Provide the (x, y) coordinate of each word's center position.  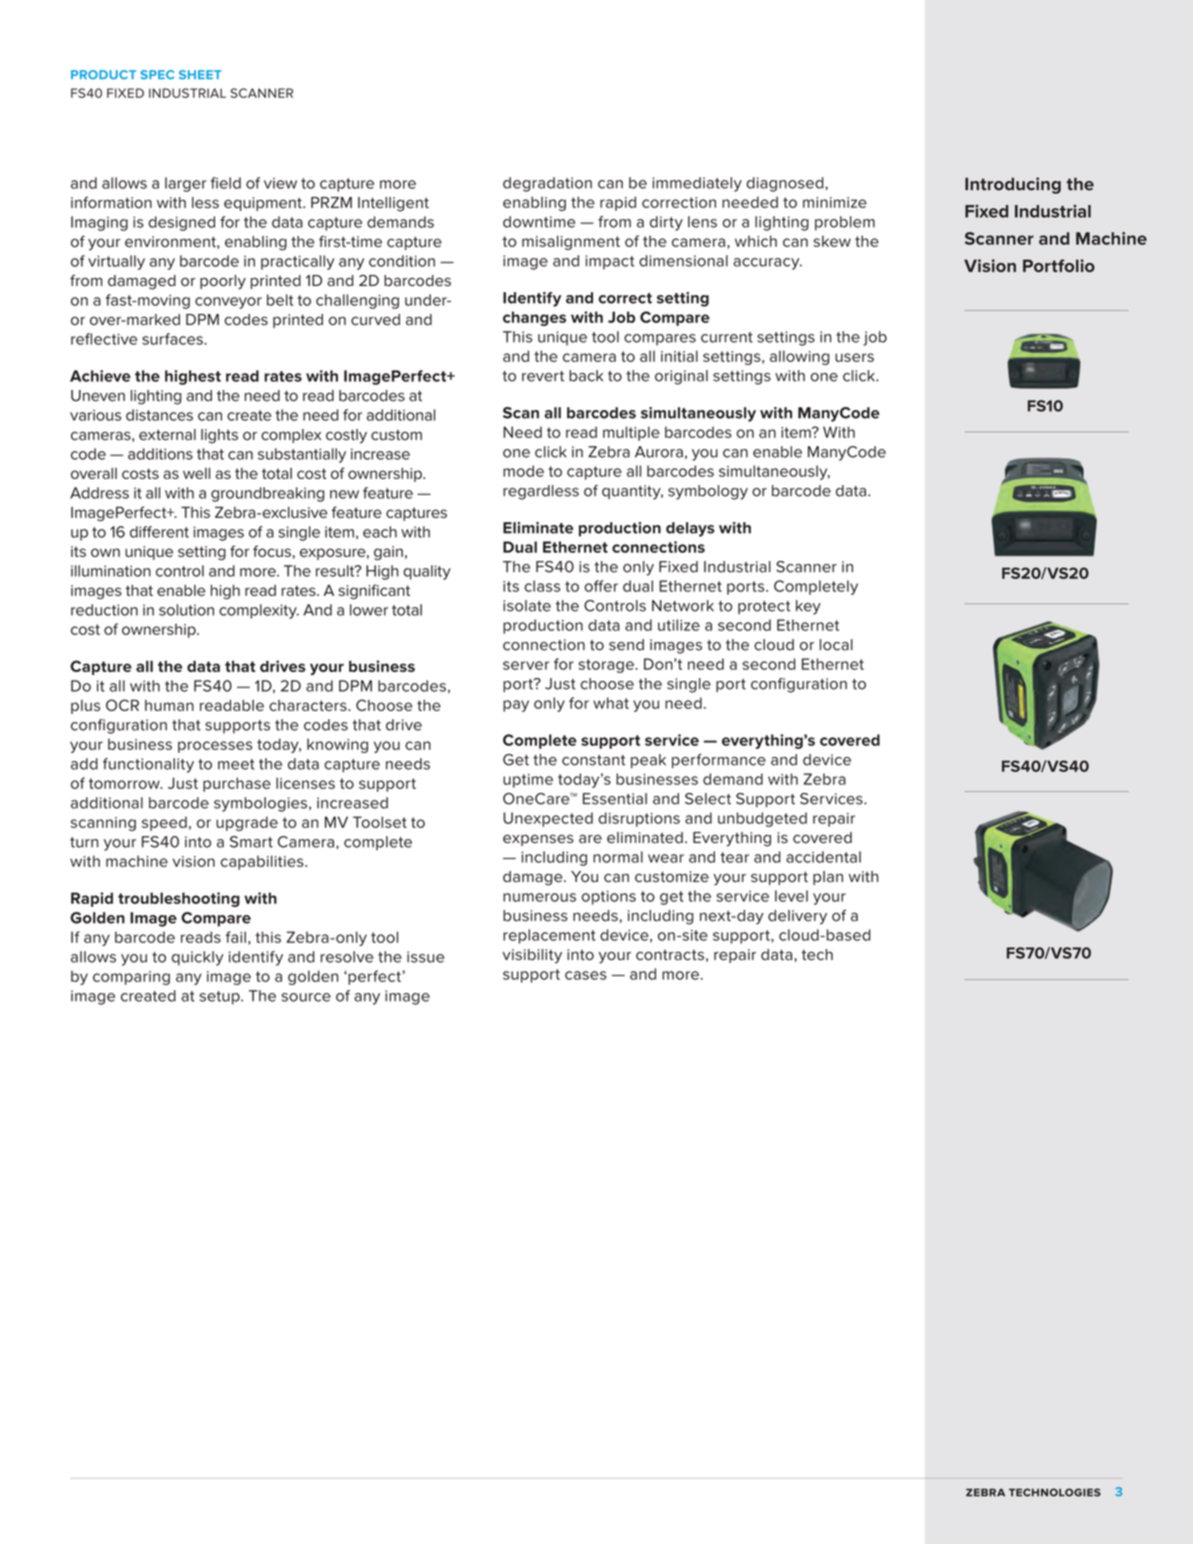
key (808, 607)
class (542, 586)
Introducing (1013, 185)
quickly (198, 958)
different (159, 532)
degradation (547, 184)
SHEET (200, 75)
